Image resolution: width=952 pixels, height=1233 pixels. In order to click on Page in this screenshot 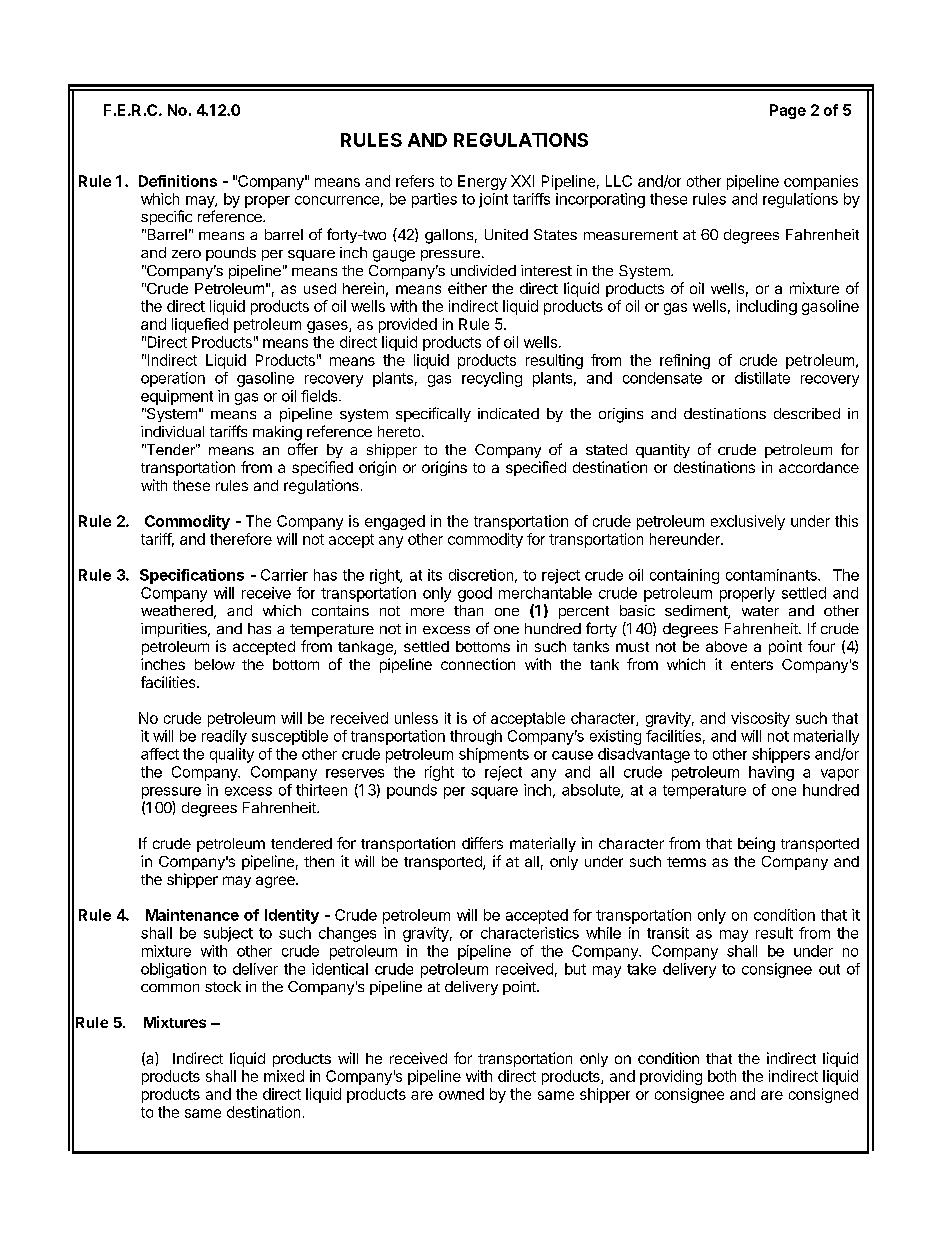, I will do `click(788, 111)`.
